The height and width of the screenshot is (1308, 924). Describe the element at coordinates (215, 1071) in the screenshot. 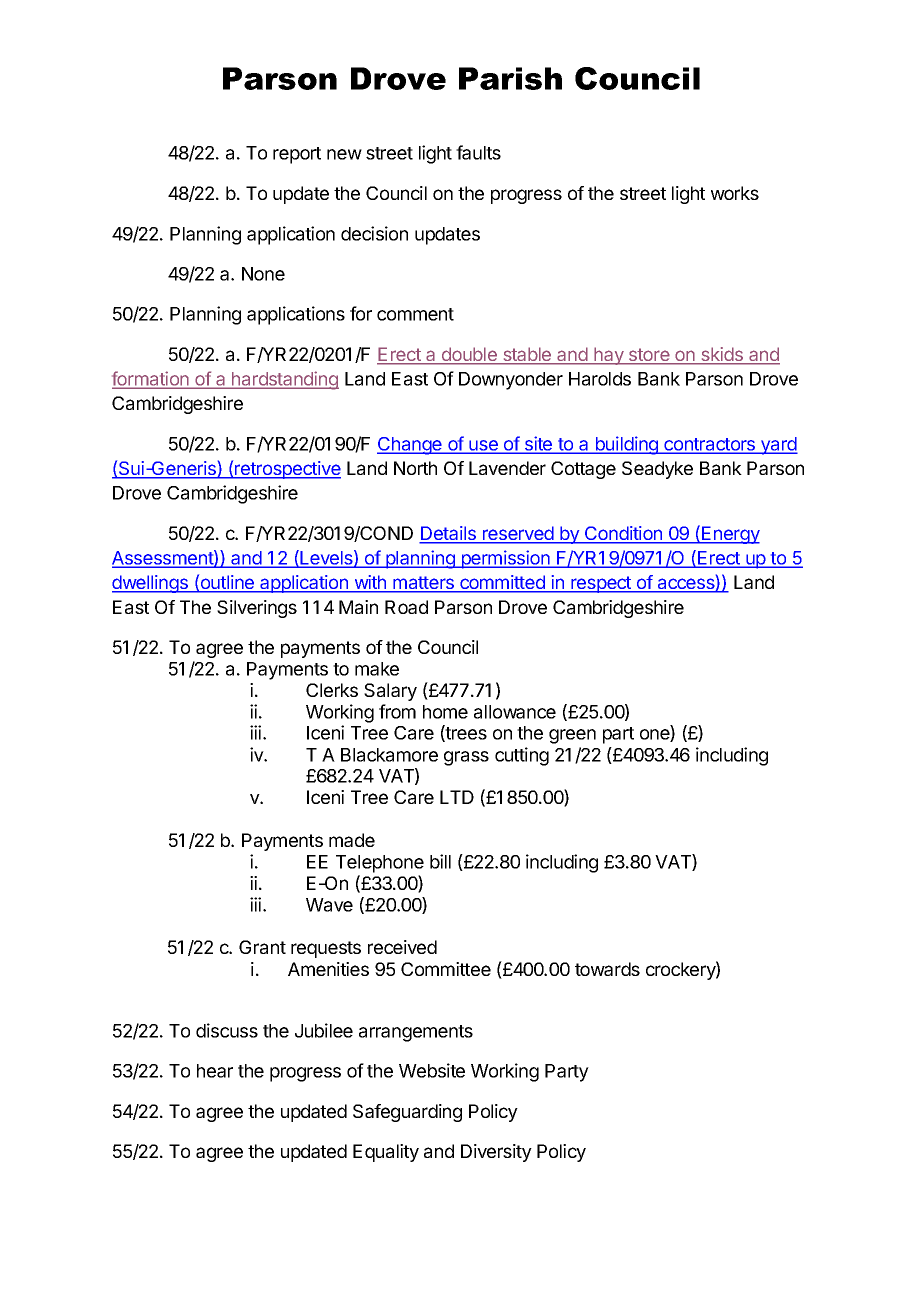

I see `hear` at that location.
